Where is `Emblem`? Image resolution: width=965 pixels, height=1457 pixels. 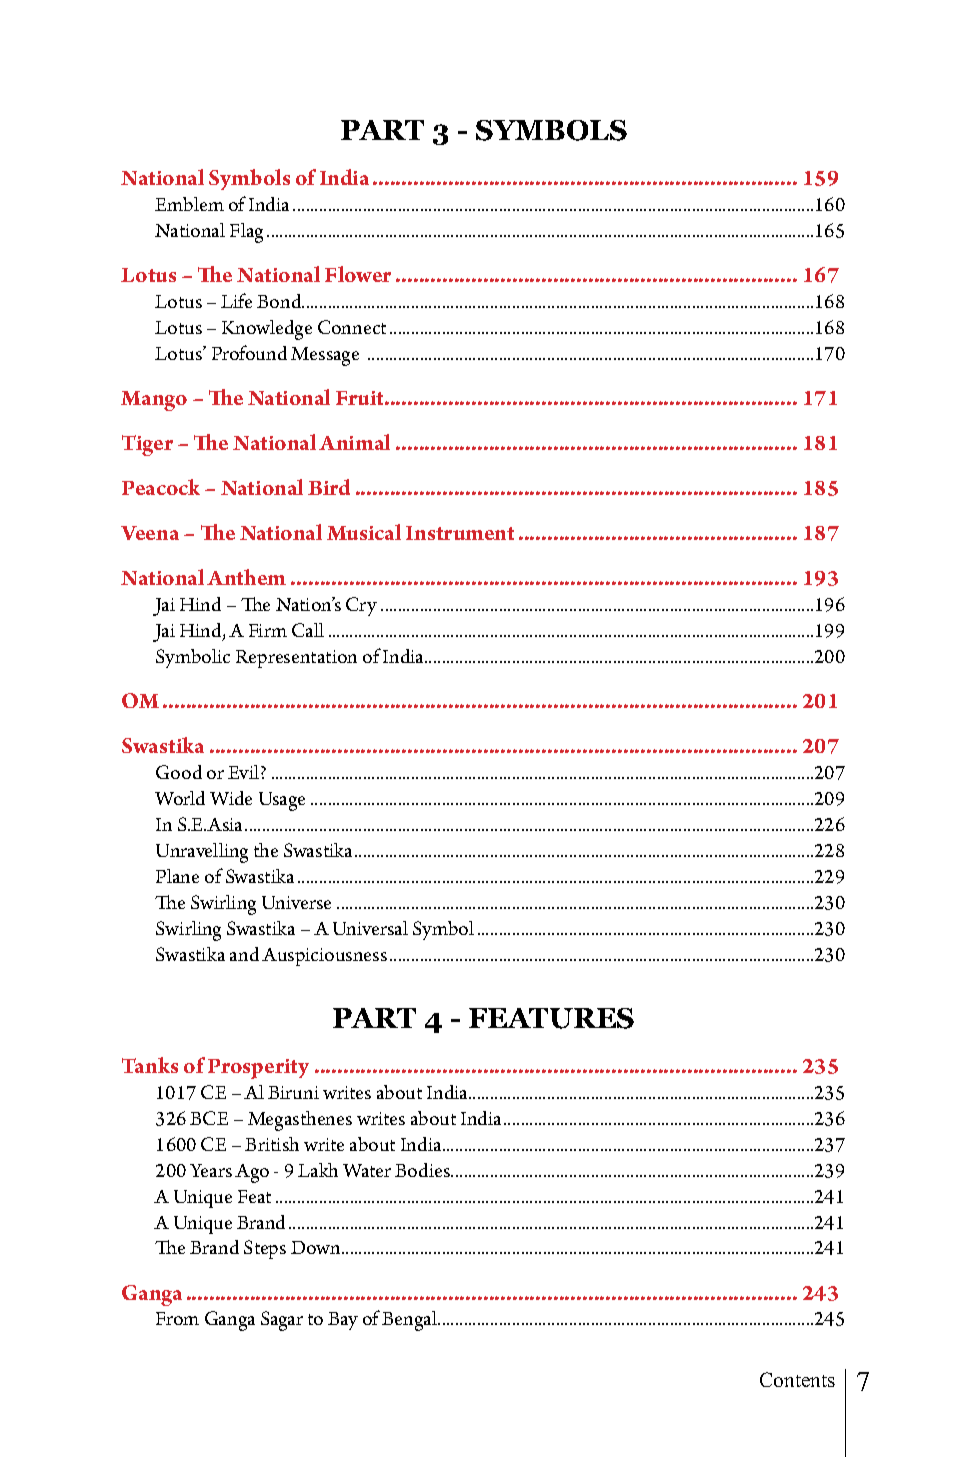 Emblem is located at coordinates (189, 204).
